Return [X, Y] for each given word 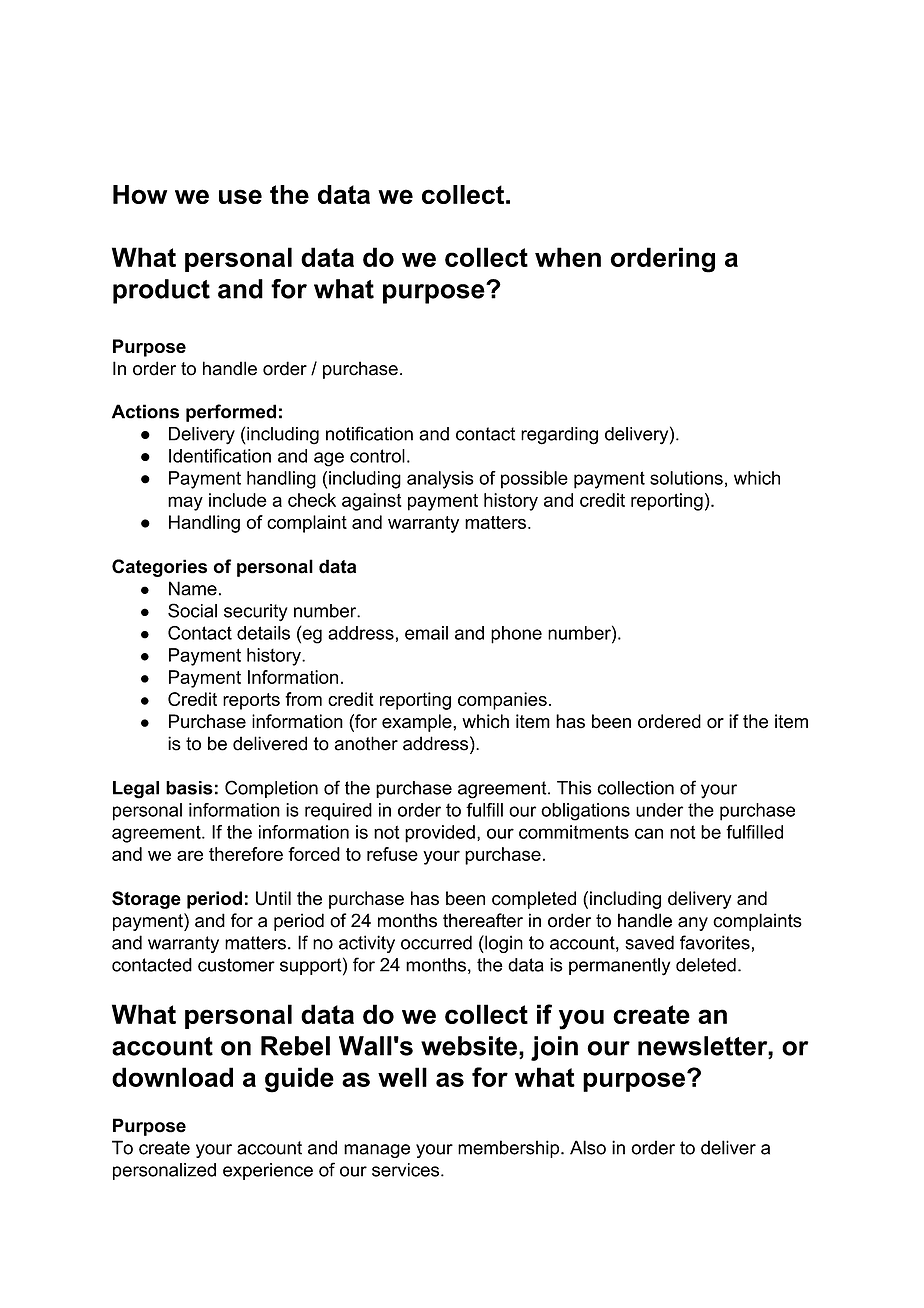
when [568, 257]
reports [251, 701]
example [418, 723]
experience [268, 1171]
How [140, 194]
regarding [559, 436]
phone [516, 635]
